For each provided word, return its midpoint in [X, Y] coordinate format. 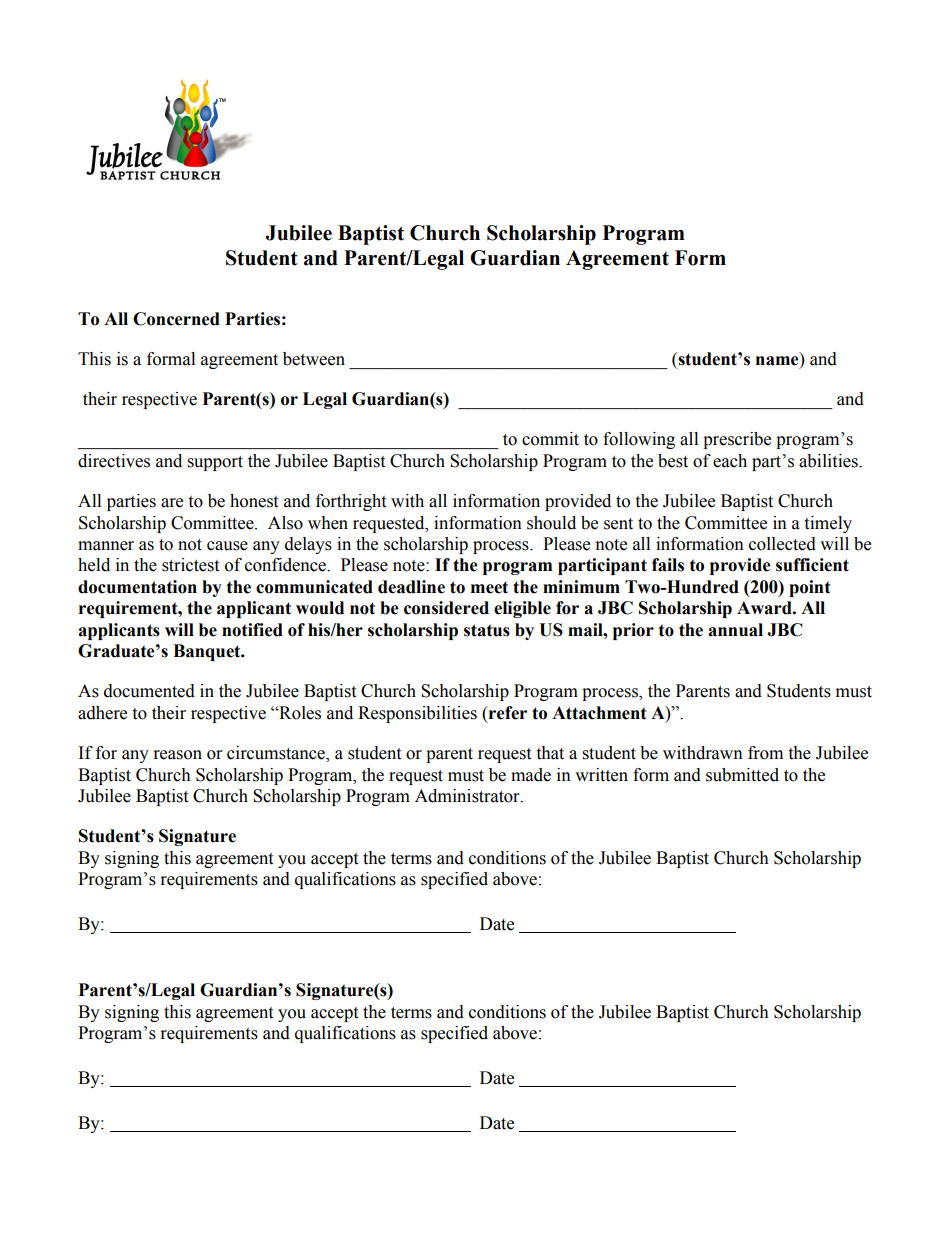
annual [735, 630]
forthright [351, 502]
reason [178, 755]
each [730, 461]
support [215, 463]
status [487, 630]
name [778, 362]
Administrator [468, 796]
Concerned [176, 319]
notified [252, 630]
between [314, 359]
